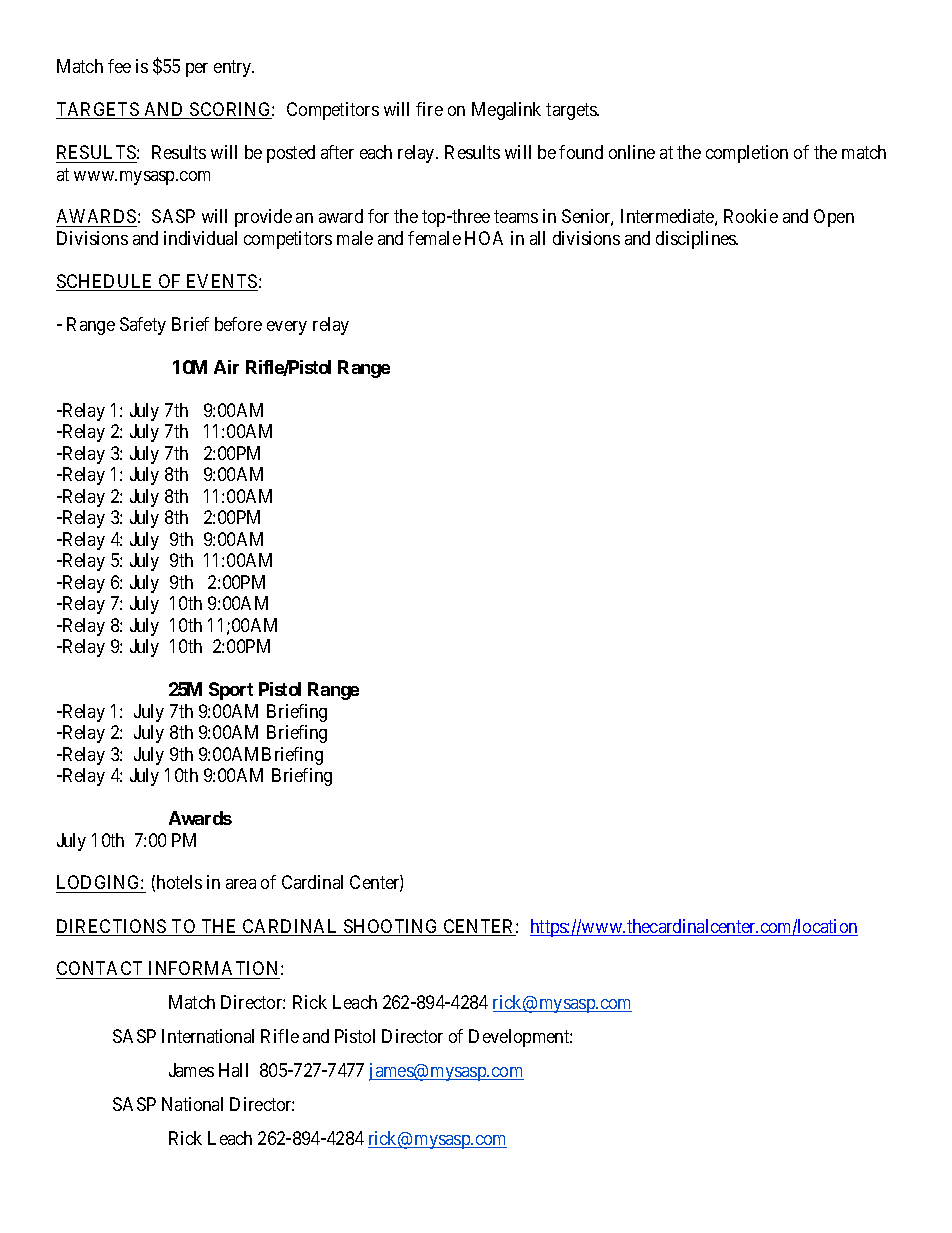  What do you see at coordinates (429, 109) in the document?
I see `fire` at bounding box center [429, 109].
